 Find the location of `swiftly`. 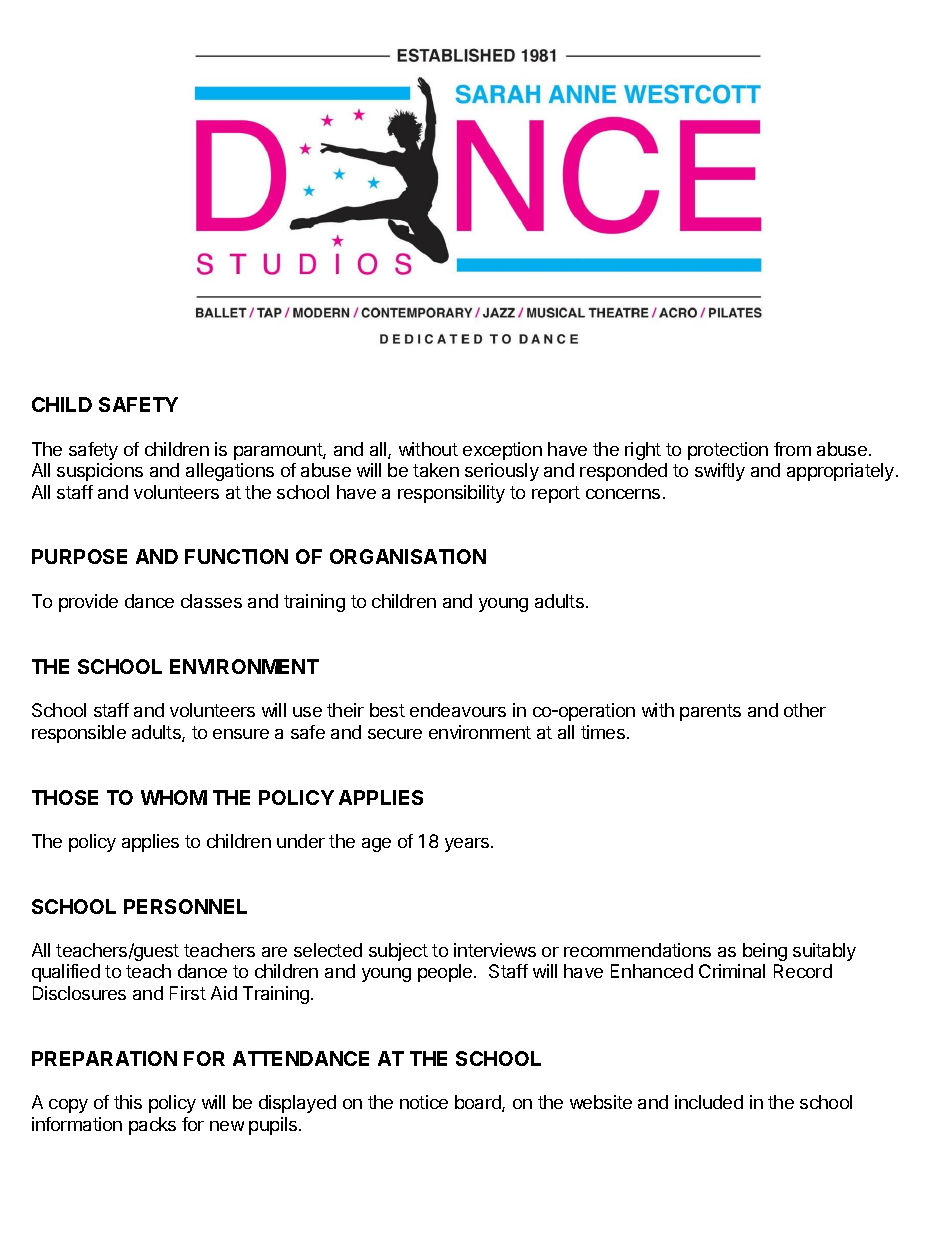

swiftly is located at coordinates (720, 472).
